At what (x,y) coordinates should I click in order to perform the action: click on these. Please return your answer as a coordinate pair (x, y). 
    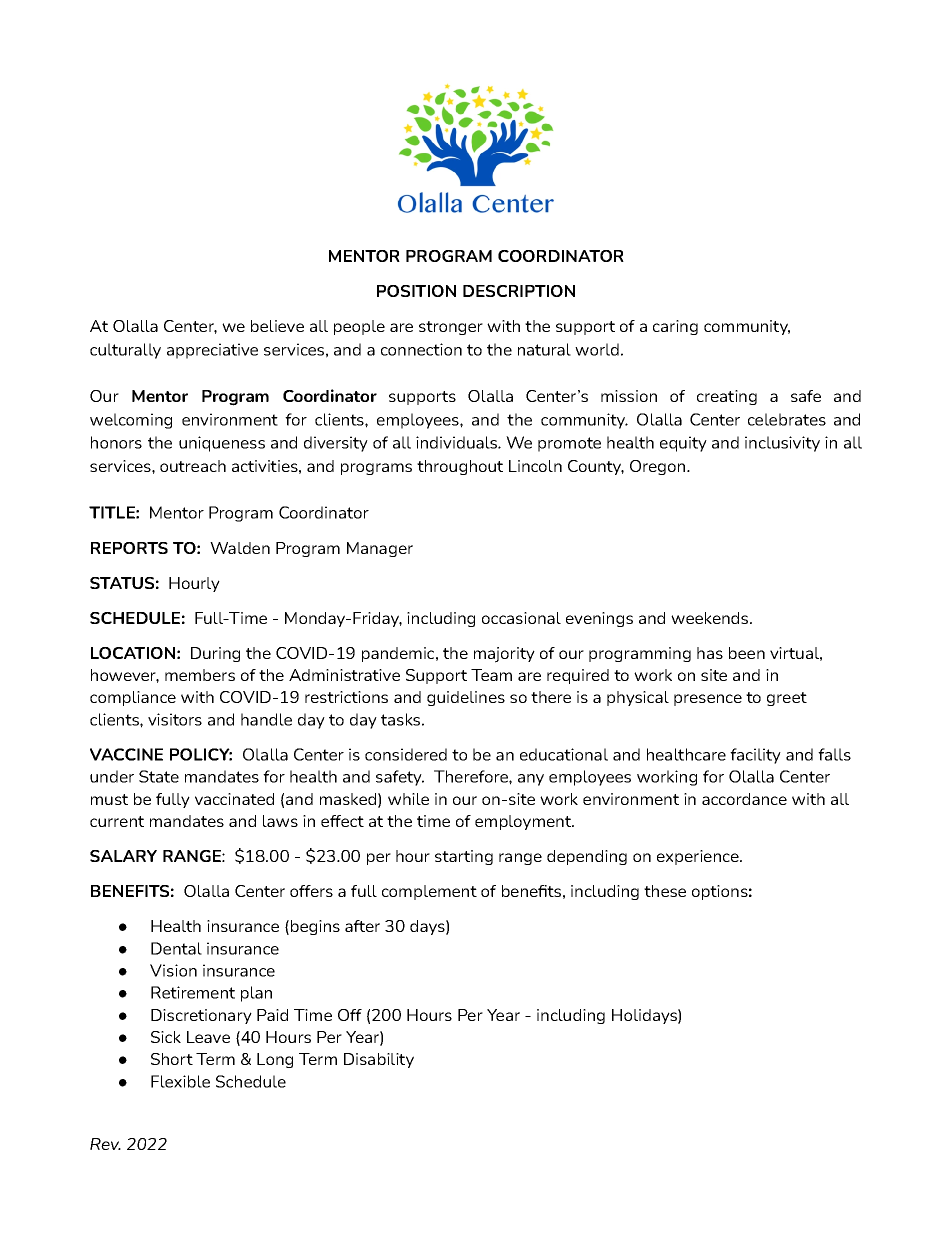
    Looking at the image, I should click on (665, 891).
